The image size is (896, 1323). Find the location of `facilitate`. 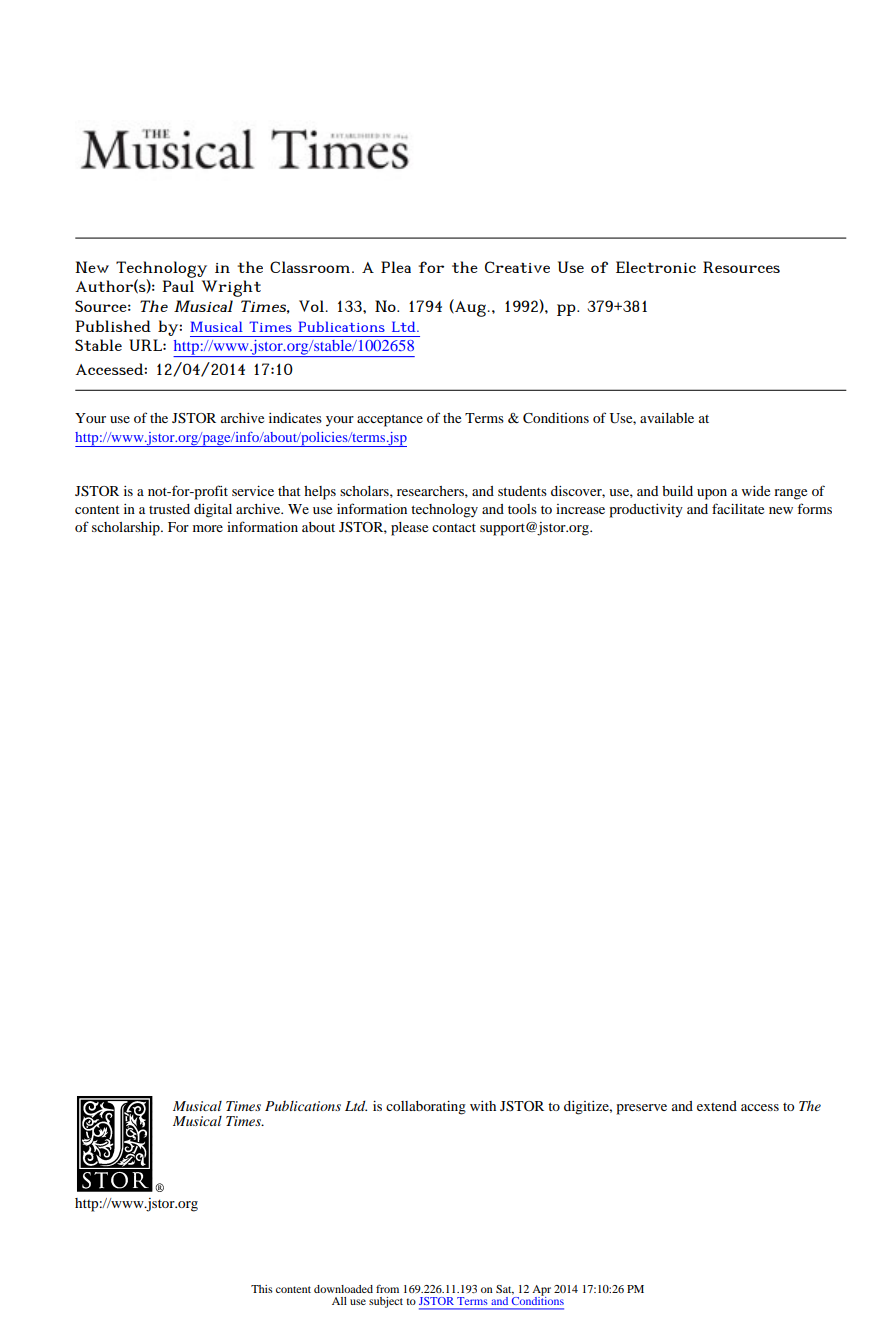

facilitate is located at coordinates (738, 508).
